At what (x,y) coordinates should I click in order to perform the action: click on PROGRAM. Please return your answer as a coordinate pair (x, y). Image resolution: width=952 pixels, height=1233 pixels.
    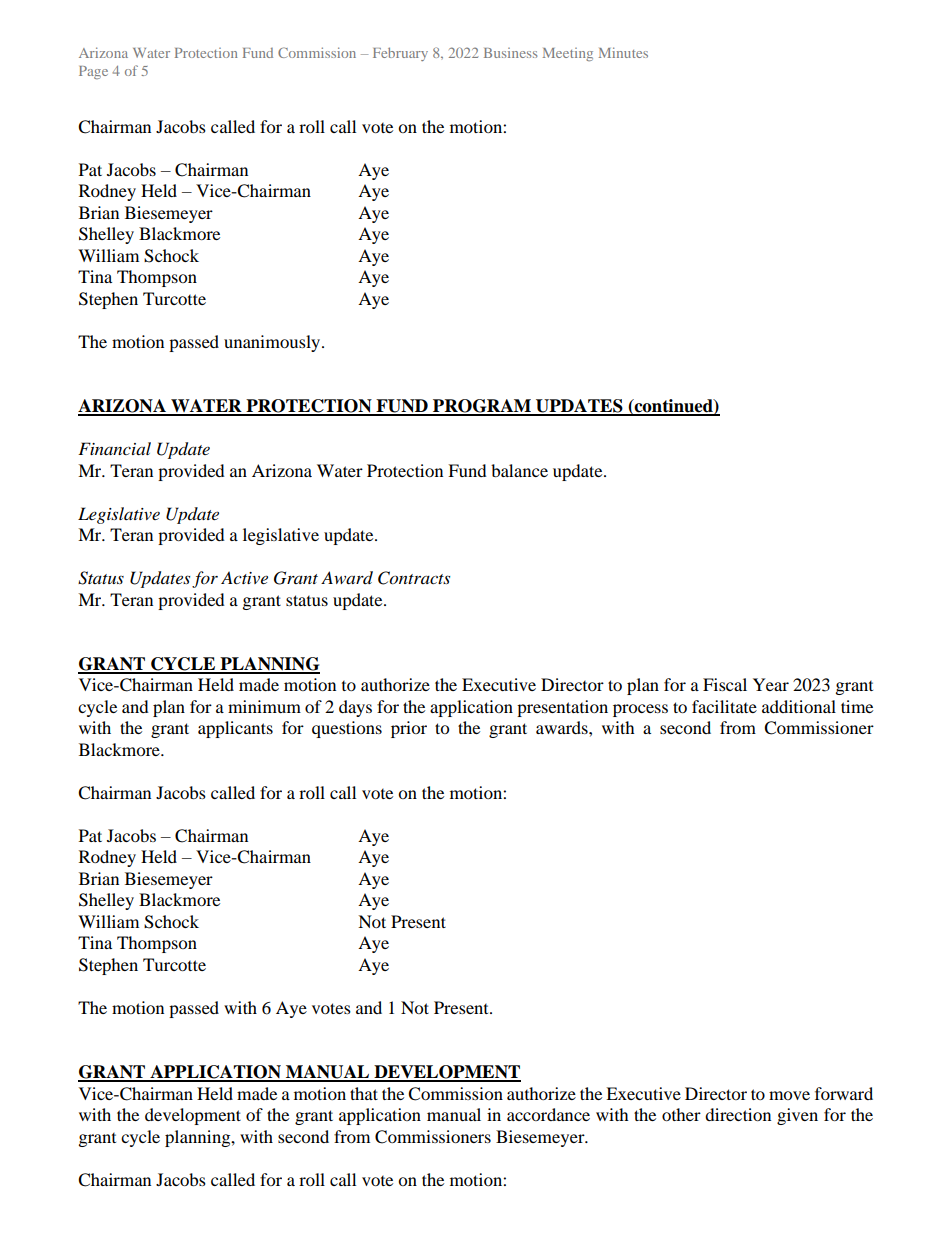
    Looking at the image, I should click on (482, 407).
